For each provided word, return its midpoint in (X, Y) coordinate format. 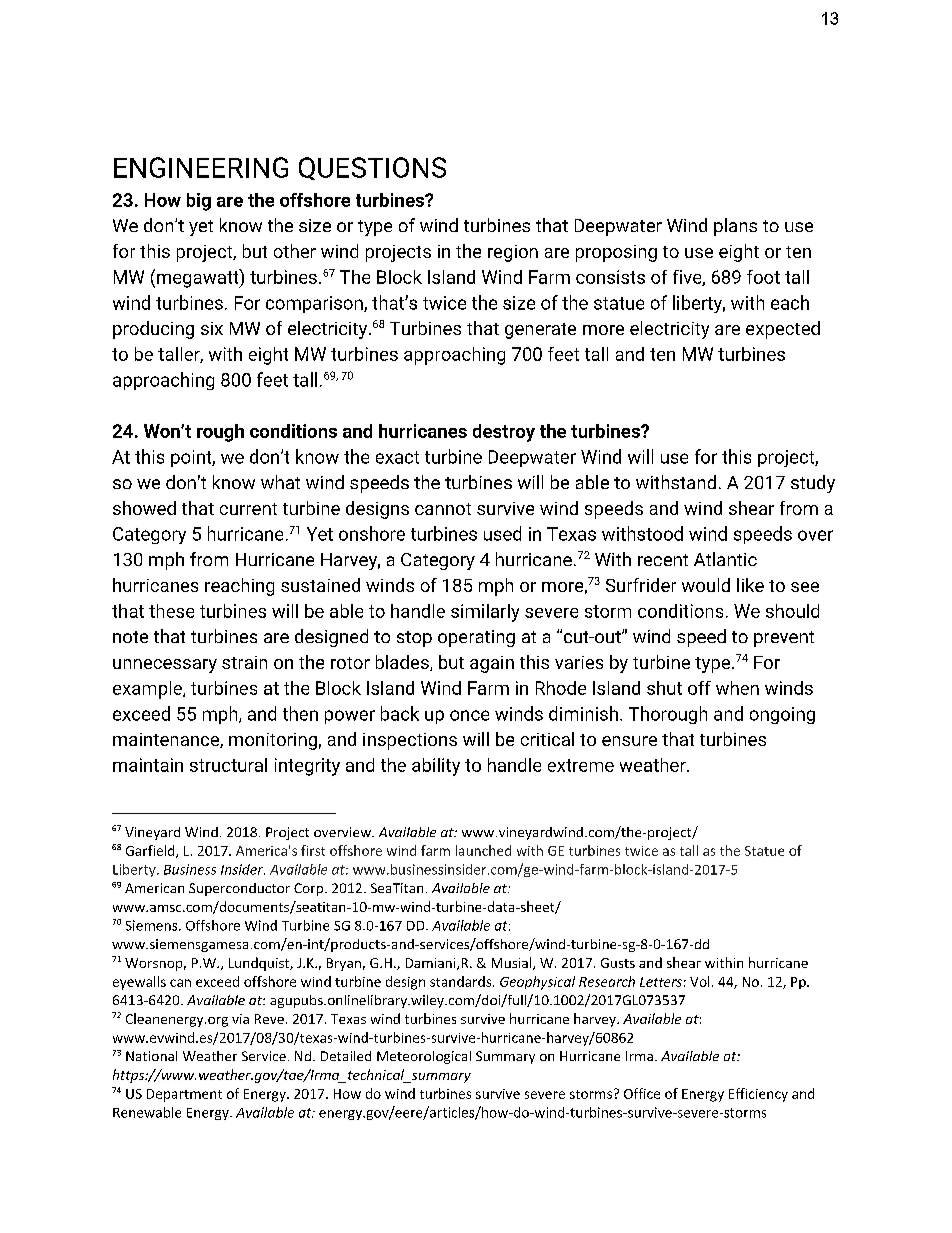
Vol (699, 981)
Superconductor (239, 889)
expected (783, 330)
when (737, 688)
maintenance (167, 740)
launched (483, 850)
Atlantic (725, 559)
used (502, 533)
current (248, 509)
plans (735, 227)
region (513, 253)
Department (184, 1095)
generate (540, 331)
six (212, 328)
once (469, 715)
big (199, 202)
